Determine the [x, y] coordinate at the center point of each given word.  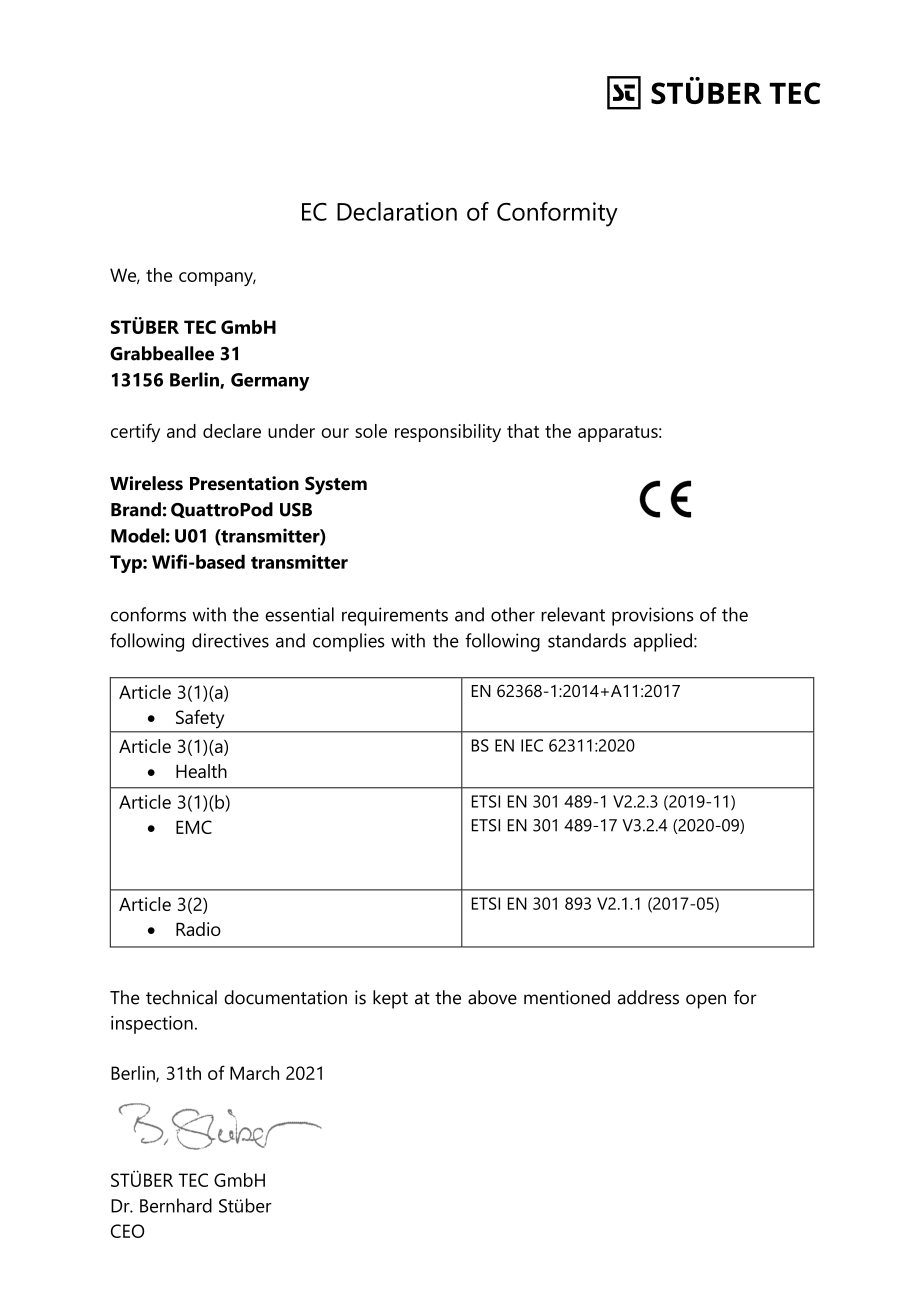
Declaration [397, 211]
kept [390, 999]
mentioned [567, 997]
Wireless [146, 483]
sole [371, 431]
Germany [270, 382]
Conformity [557, 214]
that [523, 431]
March [254, 1073]
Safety [200, 719]
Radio [198, 929]
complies [349, 642]
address [648, 997]
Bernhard [176, 1205]
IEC [532, 745]
